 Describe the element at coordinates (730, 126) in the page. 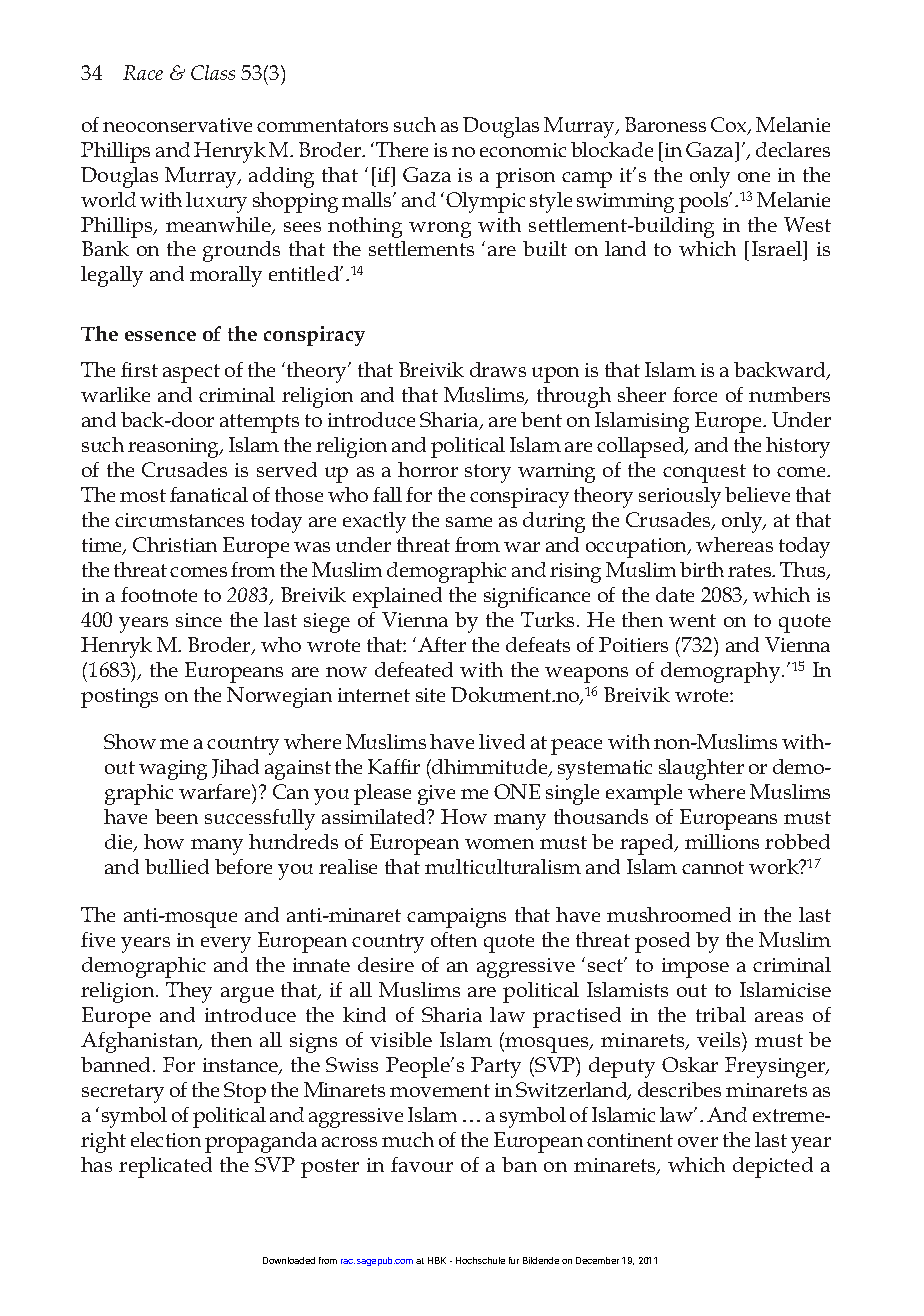

I see `Cox` at that location.
